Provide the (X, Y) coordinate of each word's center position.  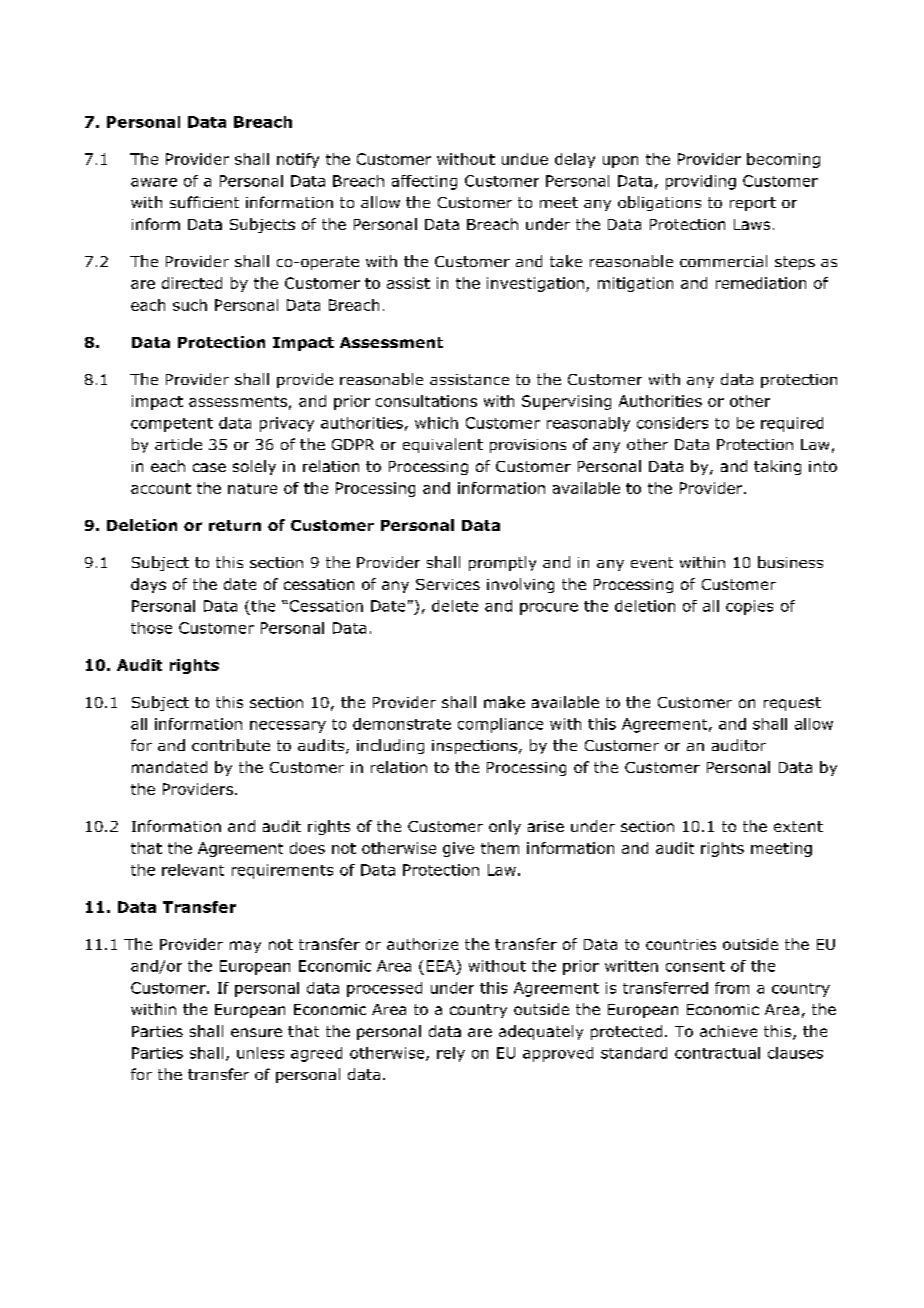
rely (451, 1054)
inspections (474, 747)
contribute (231, 745)
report (753, 204)
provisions (528, 446)
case (209, 467)
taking (777, 467)
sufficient (204, 202)
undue (525, 159)
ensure (256, 1032)
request (792, 704)
